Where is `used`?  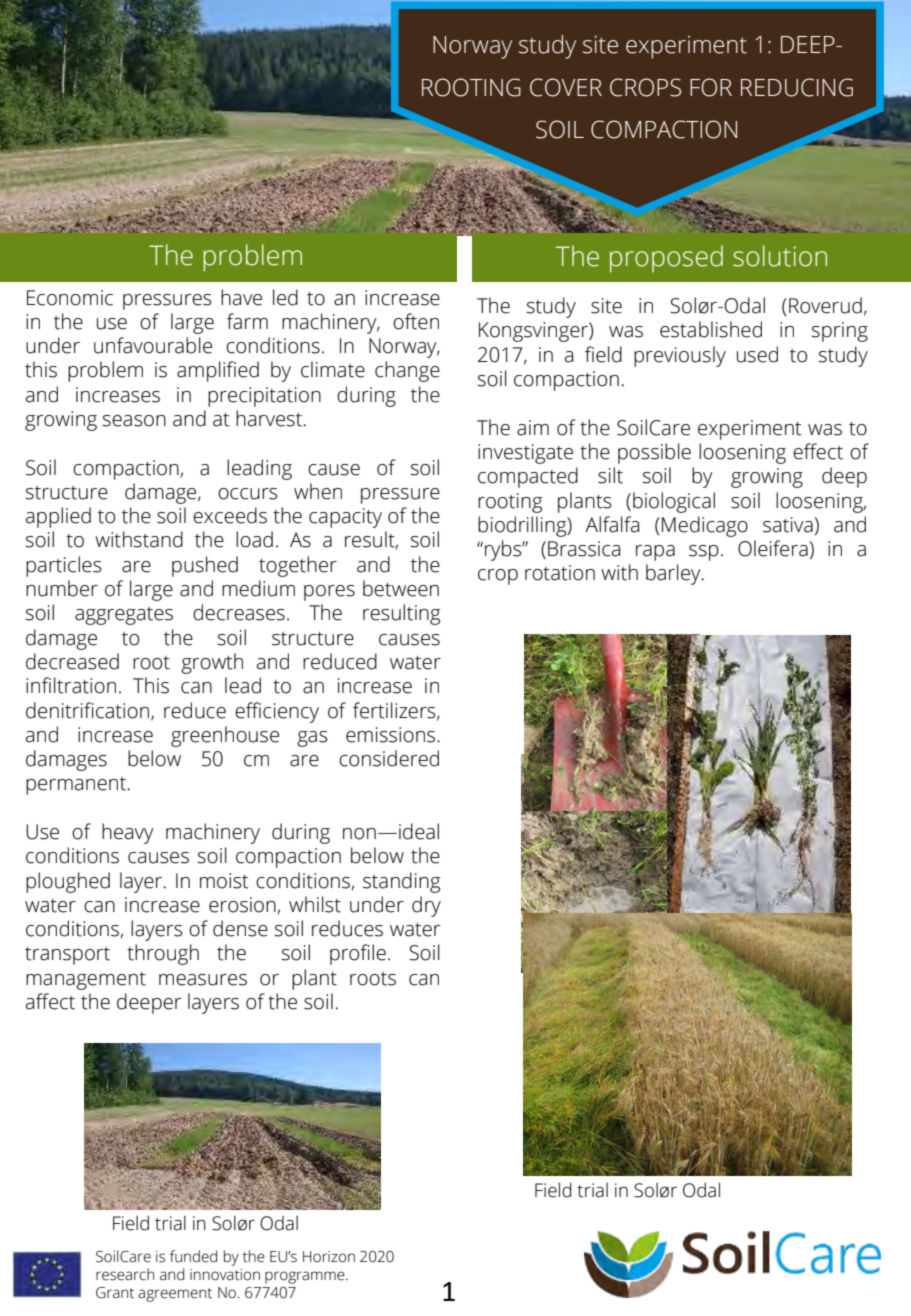
used is located at coordinates (757, 354).
